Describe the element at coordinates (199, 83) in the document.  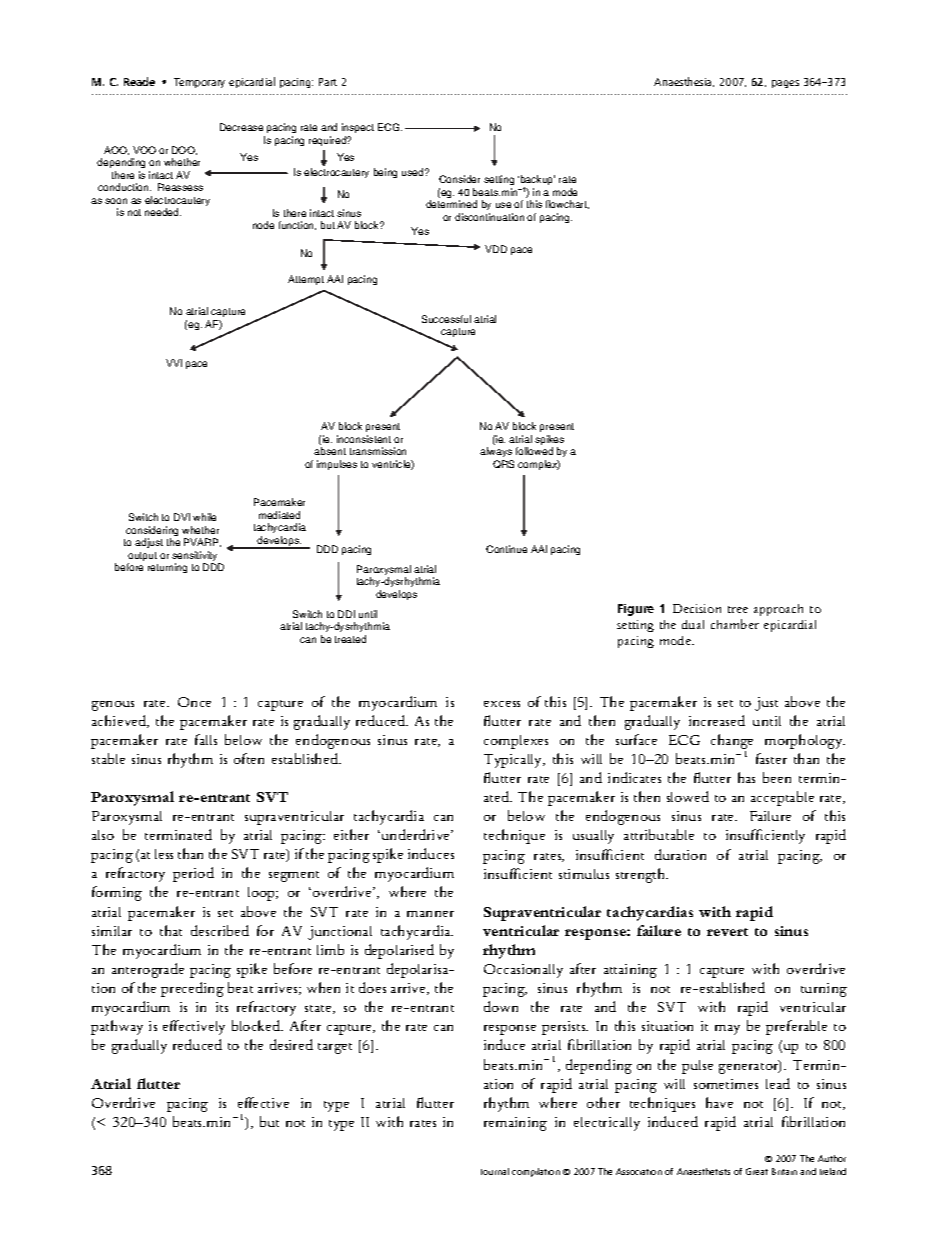
I see `Temporary` at that location.
